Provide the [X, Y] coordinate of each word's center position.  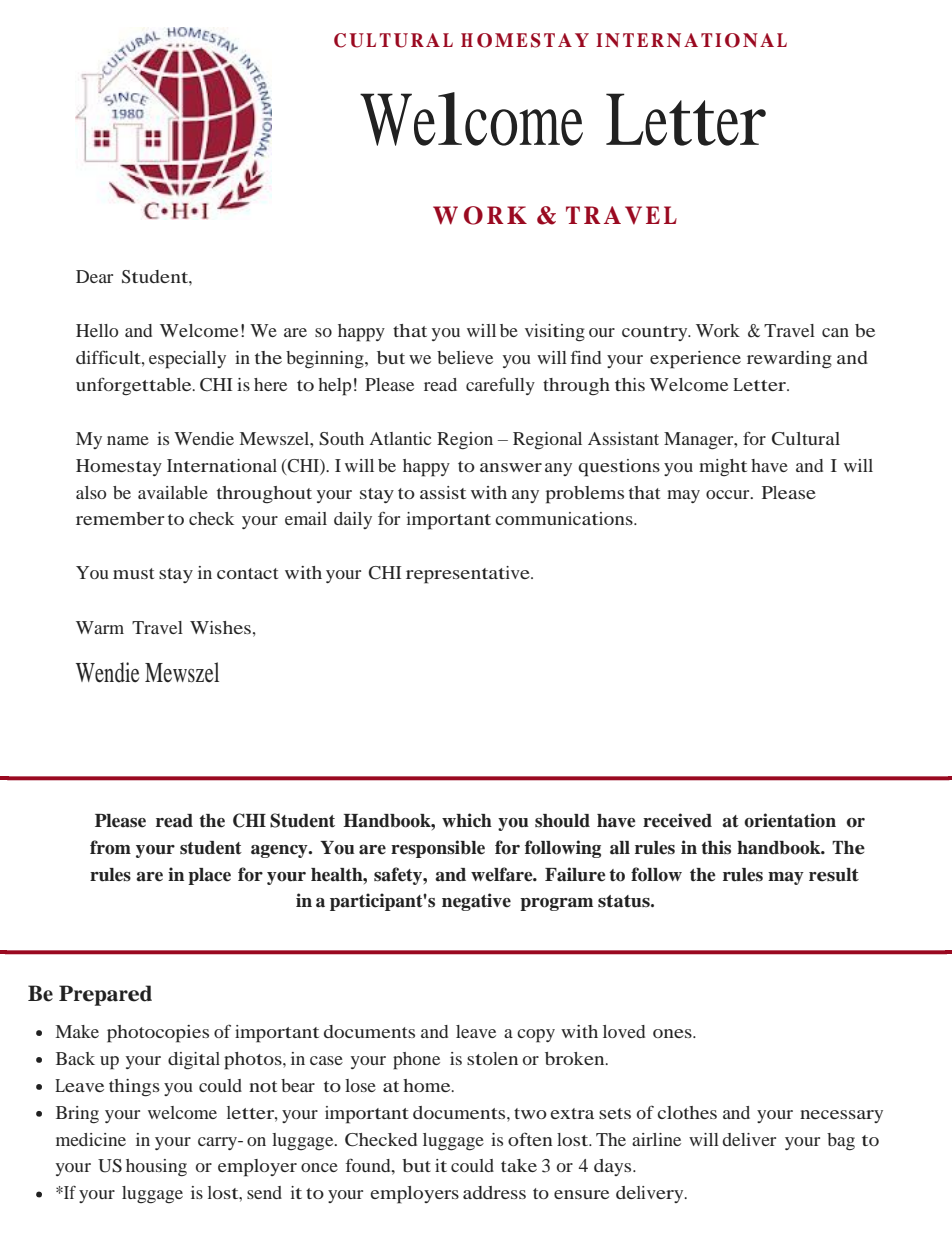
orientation [790, 820]
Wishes [220, 627]
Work [718, 330]
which [467, 820]
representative [469, 575]
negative [476, 902]
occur [729, 494]
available [173, 492]
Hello [97, 330]
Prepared [105, 995]
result [834, 875]
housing [156, 1168]
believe [465, 357]
